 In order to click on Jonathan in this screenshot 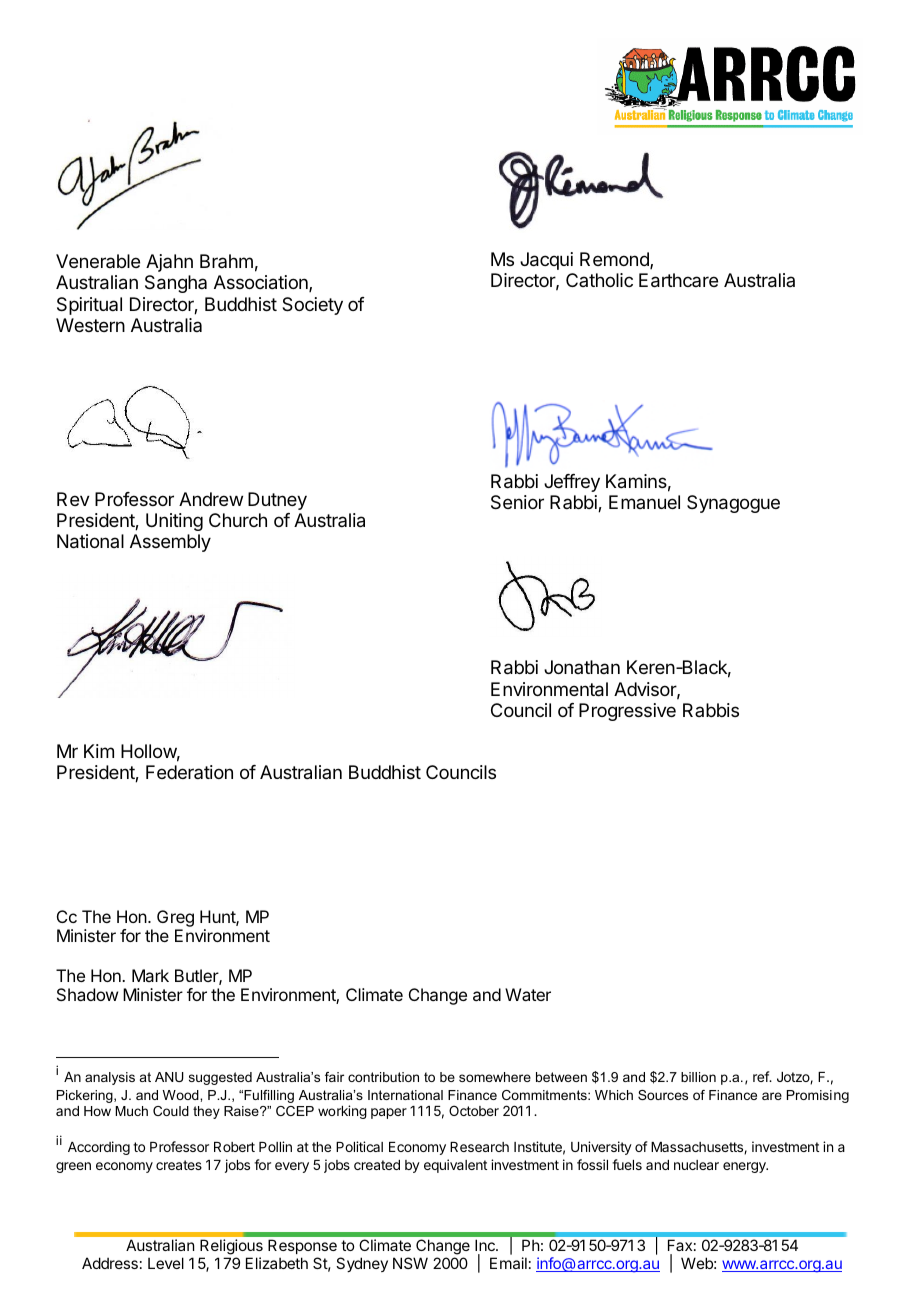, I will do `click(582, 667)`.
